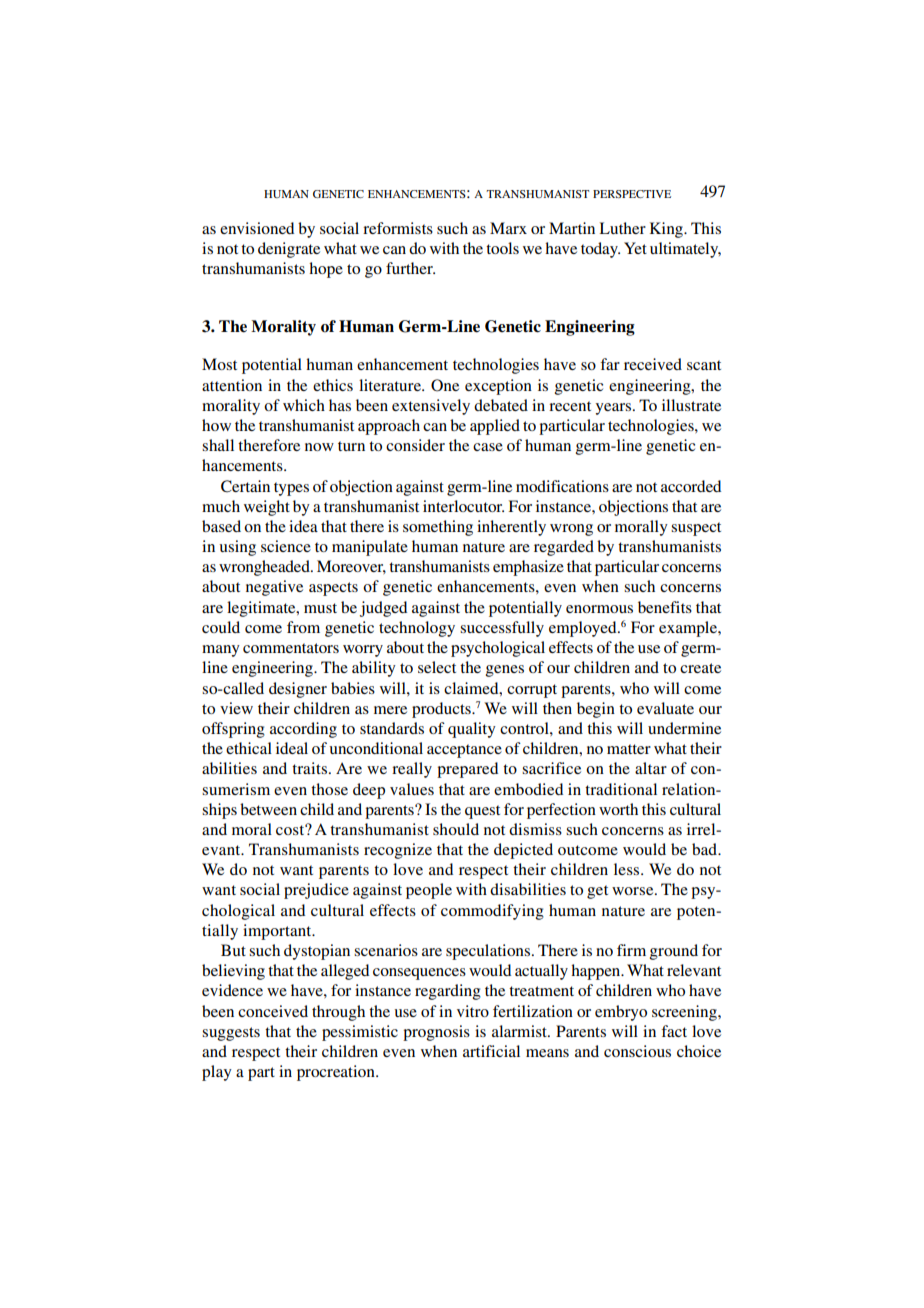 The height and width of the page is (1308, 924). Describe the element at coordinates (273, 1011) in the page. I see `conceived` at that location.
